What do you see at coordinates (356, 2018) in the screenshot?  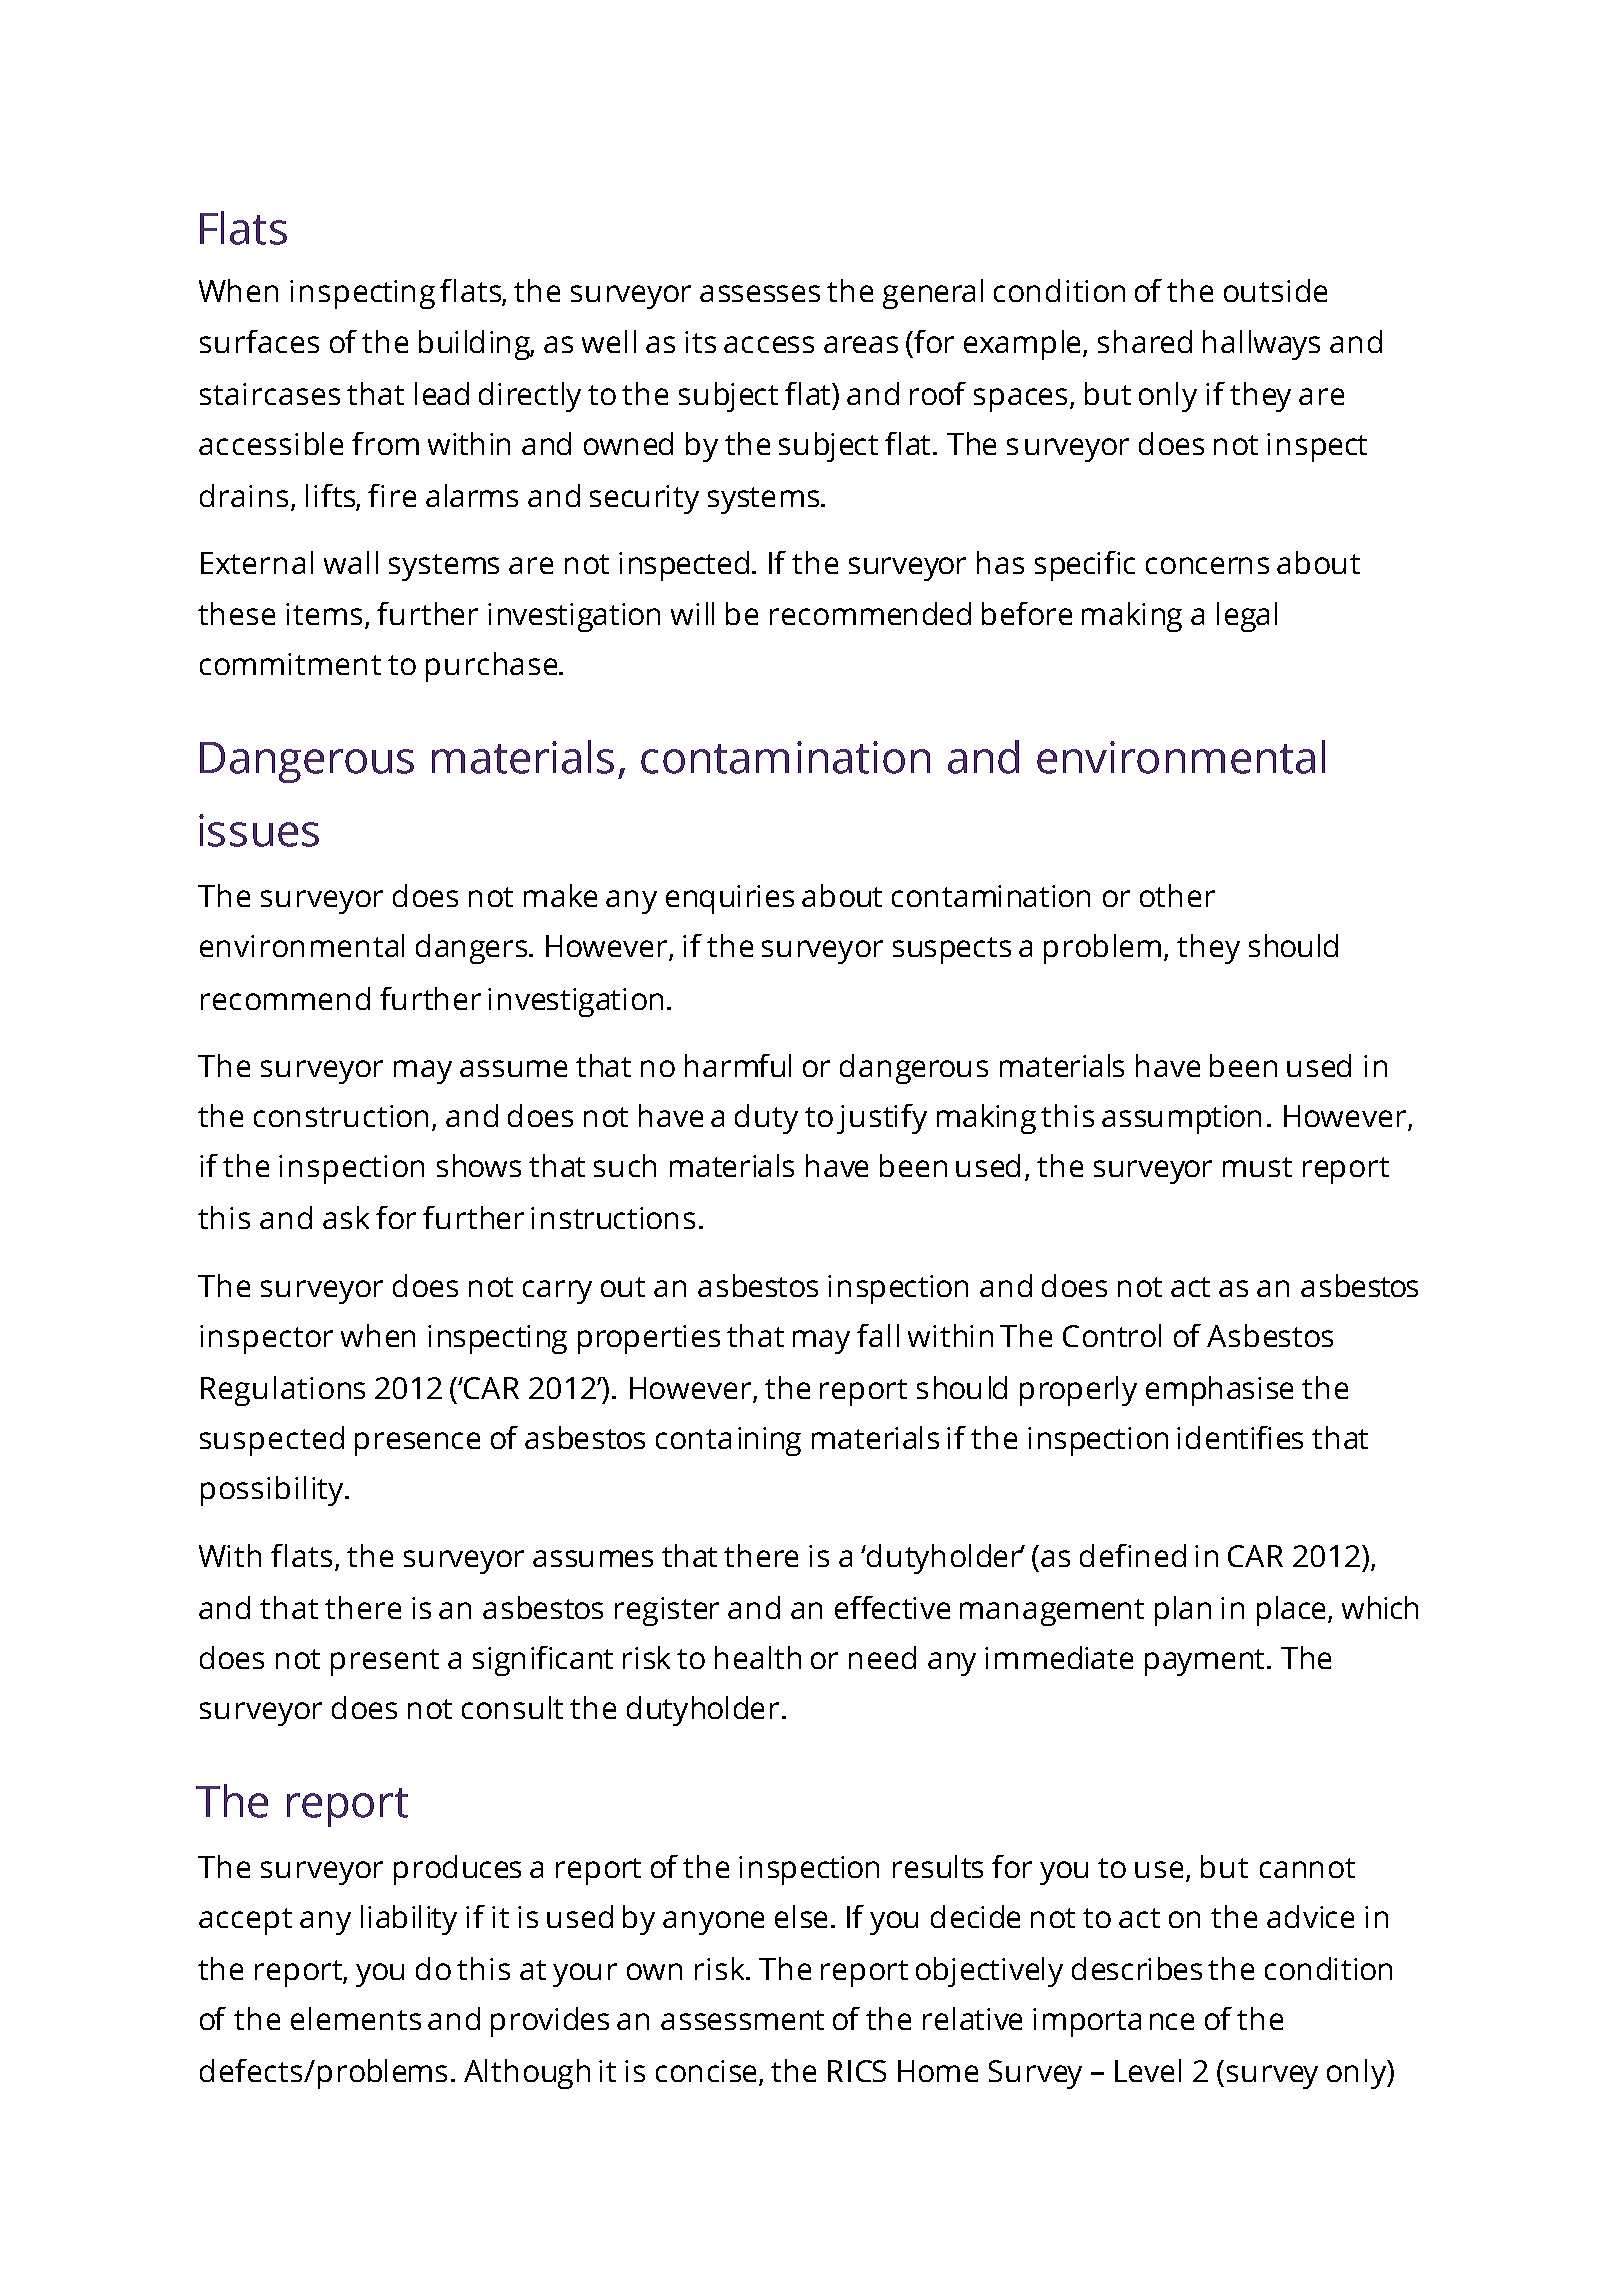 I see `elements` at bounding box center [356, 2018].
